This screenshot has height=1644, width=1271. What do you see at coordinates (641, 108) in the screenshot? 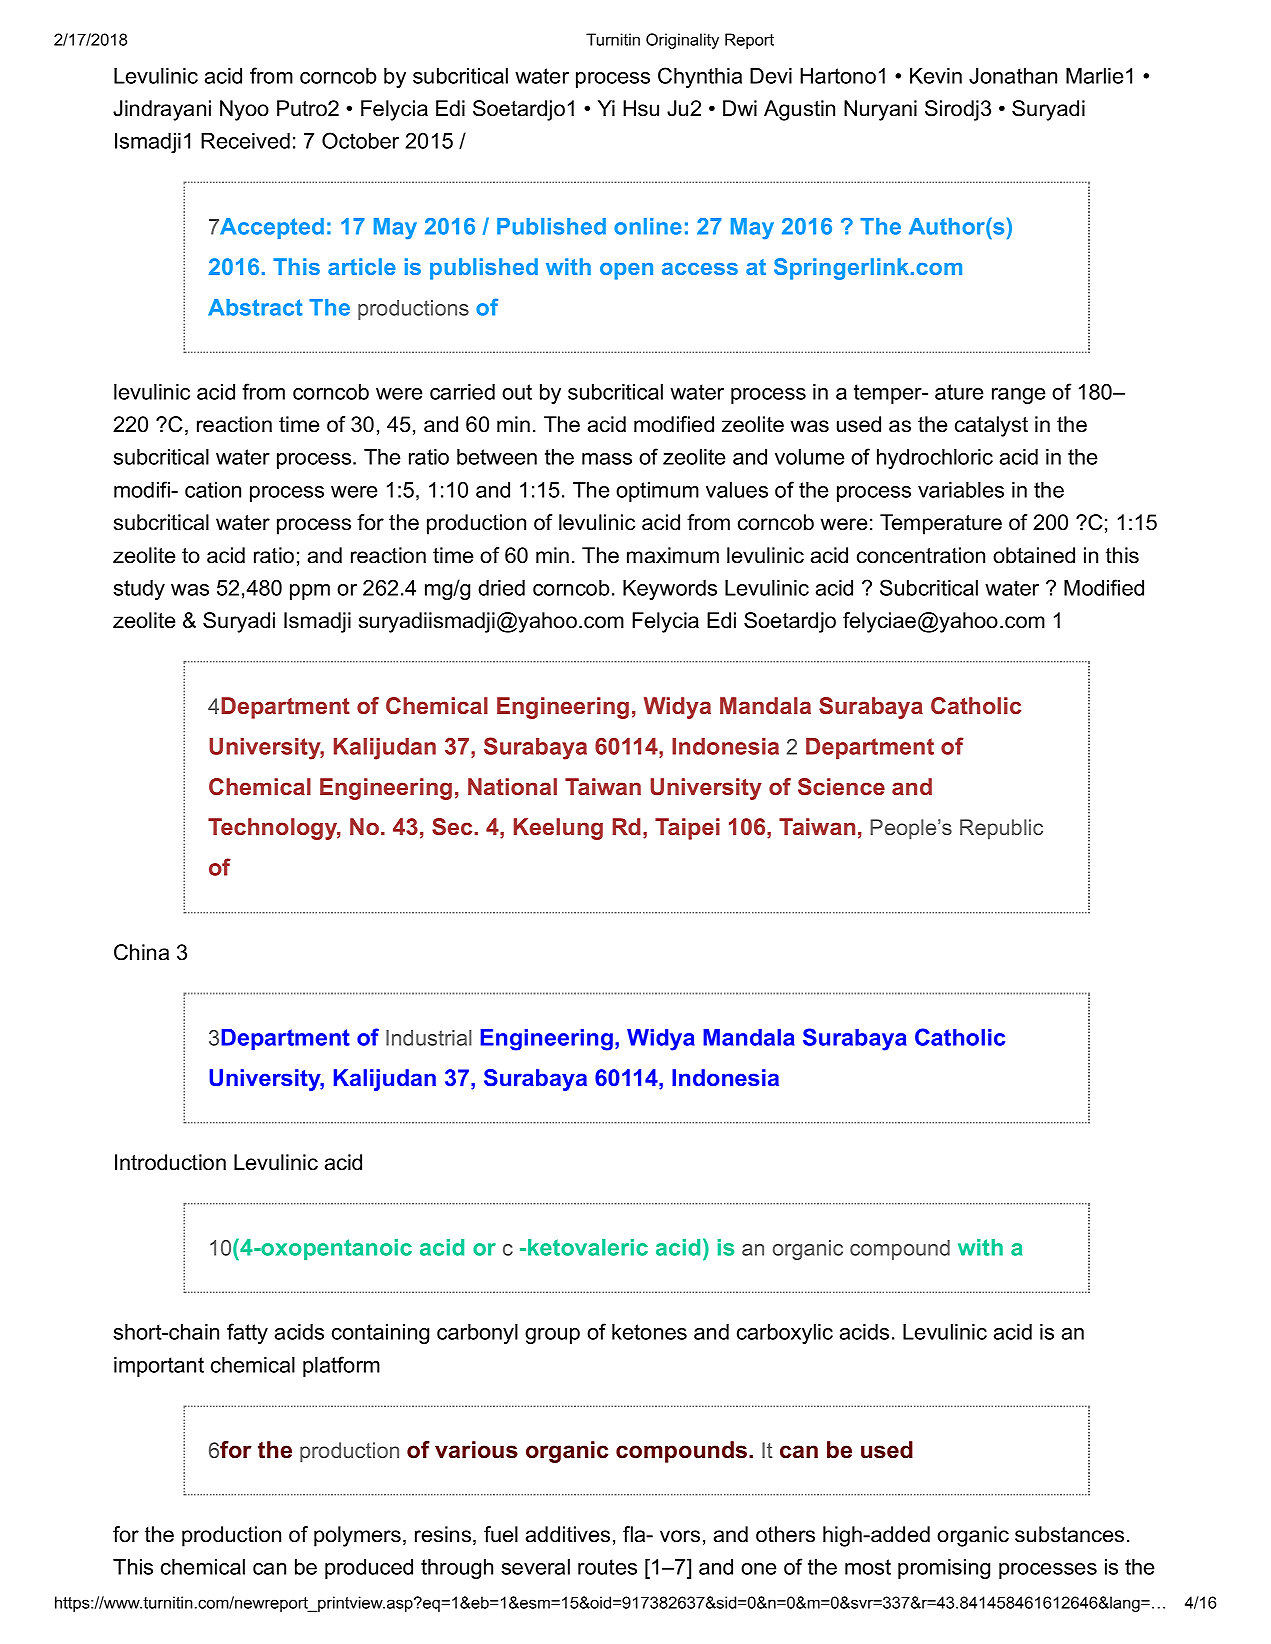
I see `Hsu` at bounding box center [641, 108].
